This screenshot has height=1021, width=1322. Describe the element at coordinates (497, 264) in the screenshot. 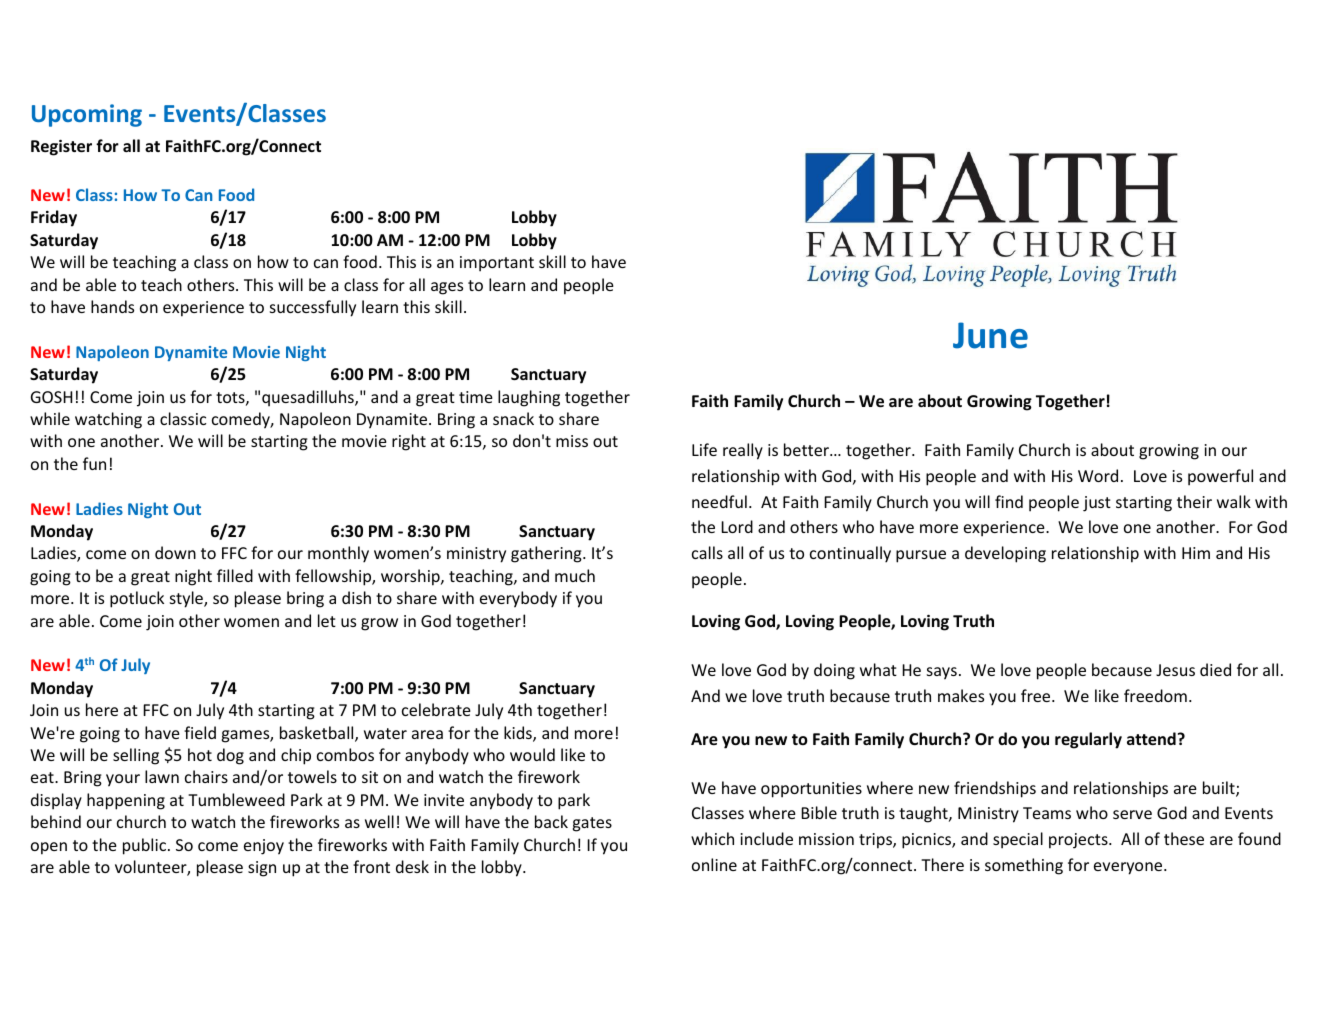

I see `important` at that location.
